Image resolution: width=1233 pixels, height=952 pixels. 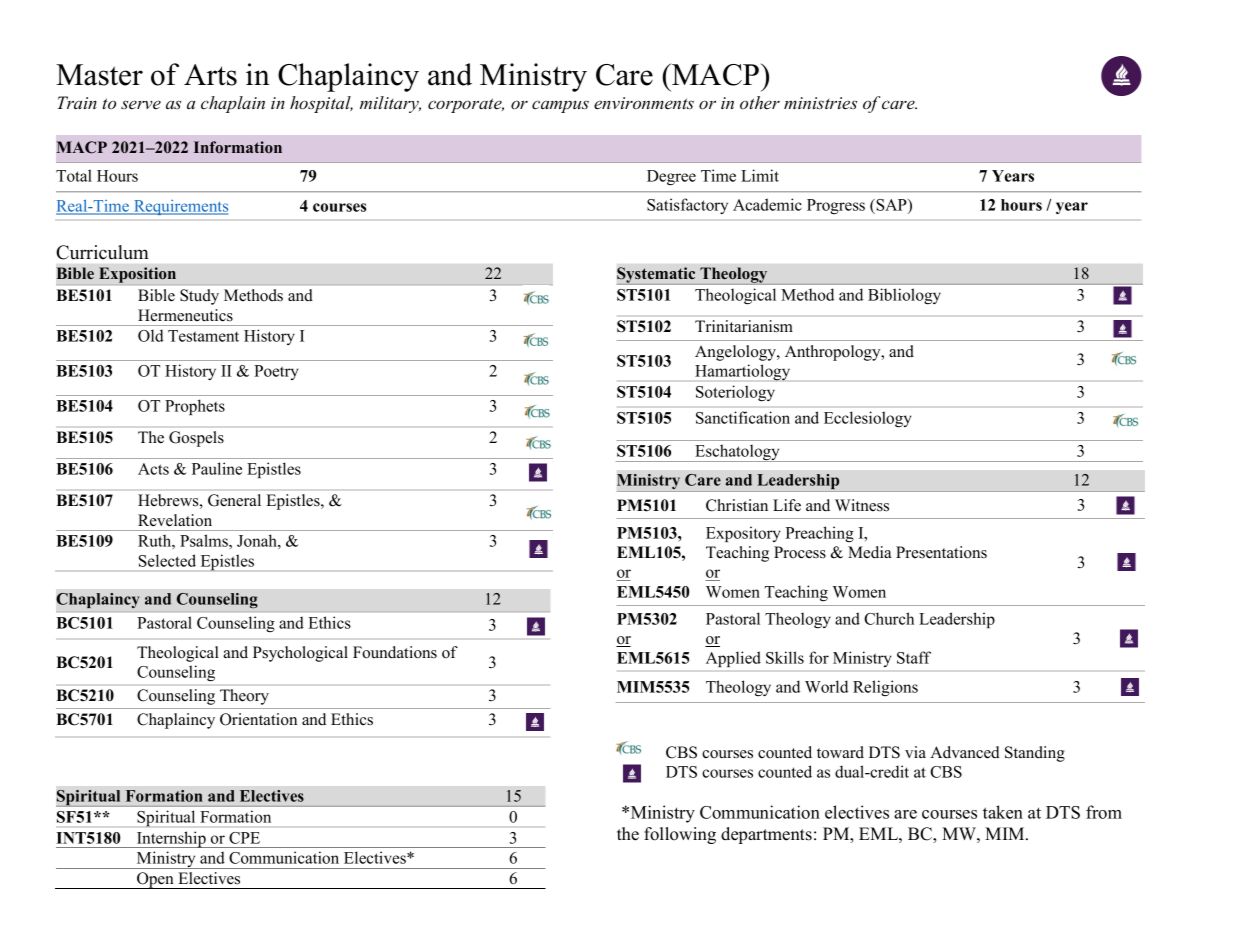 I want to click on Eschatology, so click(x=737, y=453).
